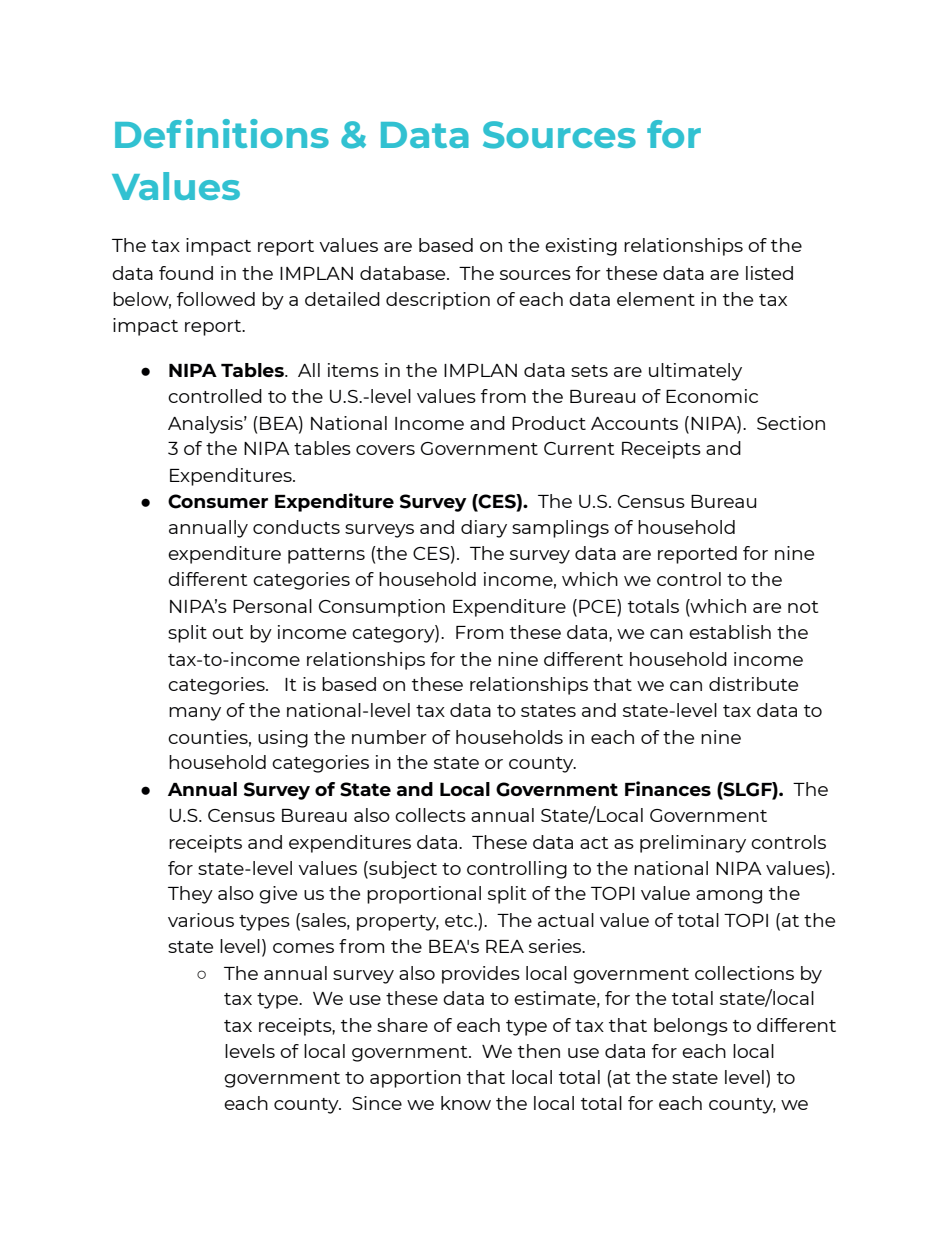 This page has height=1233, width=952. What do you see at coordinates (438, 301) in the page?
I see `description` at bounding box center [438, 301].
